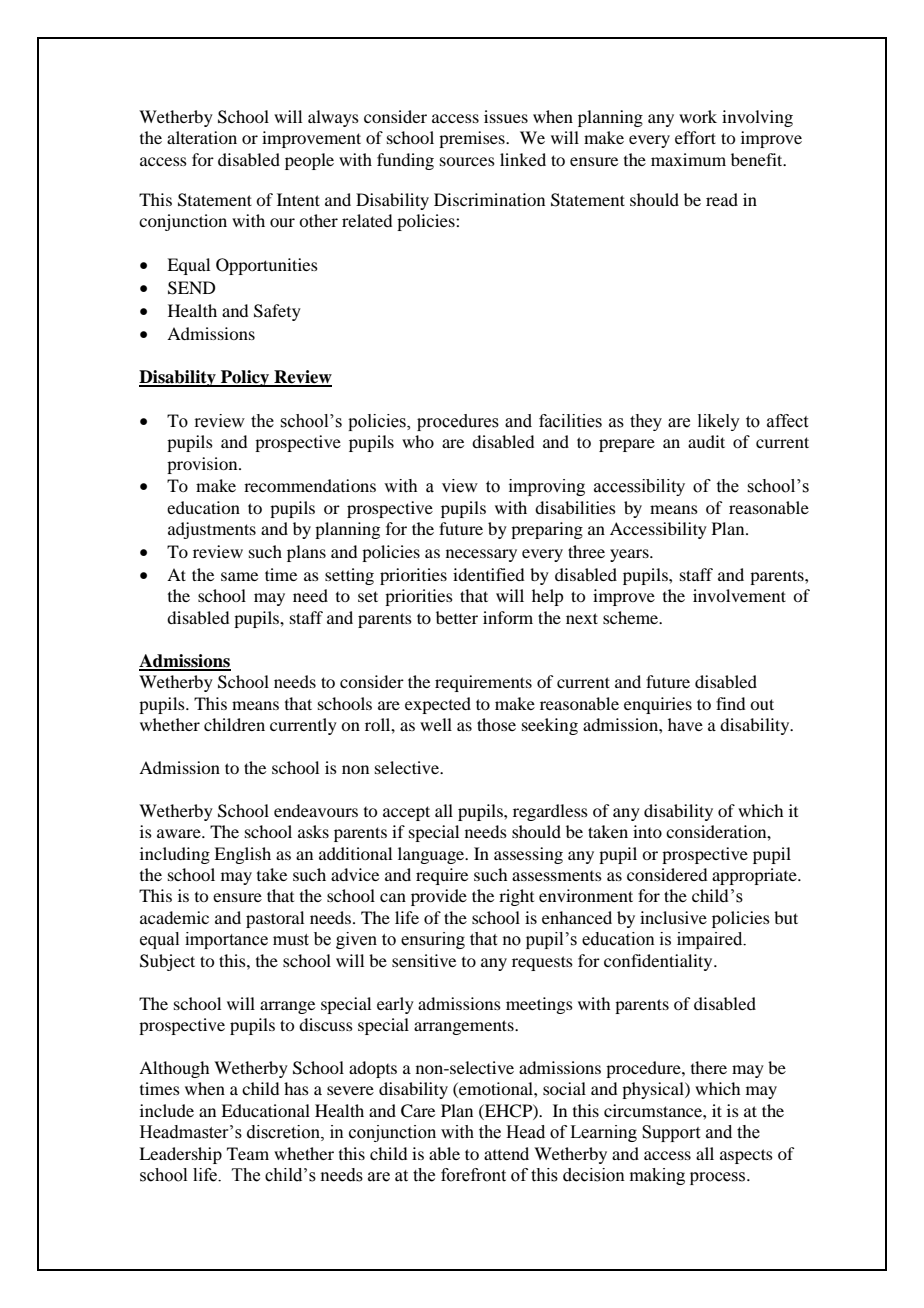 This document has height=1308, width=924. Describe the element at coordinates (746, 1156) in the document. I see `aspects` at that location.
